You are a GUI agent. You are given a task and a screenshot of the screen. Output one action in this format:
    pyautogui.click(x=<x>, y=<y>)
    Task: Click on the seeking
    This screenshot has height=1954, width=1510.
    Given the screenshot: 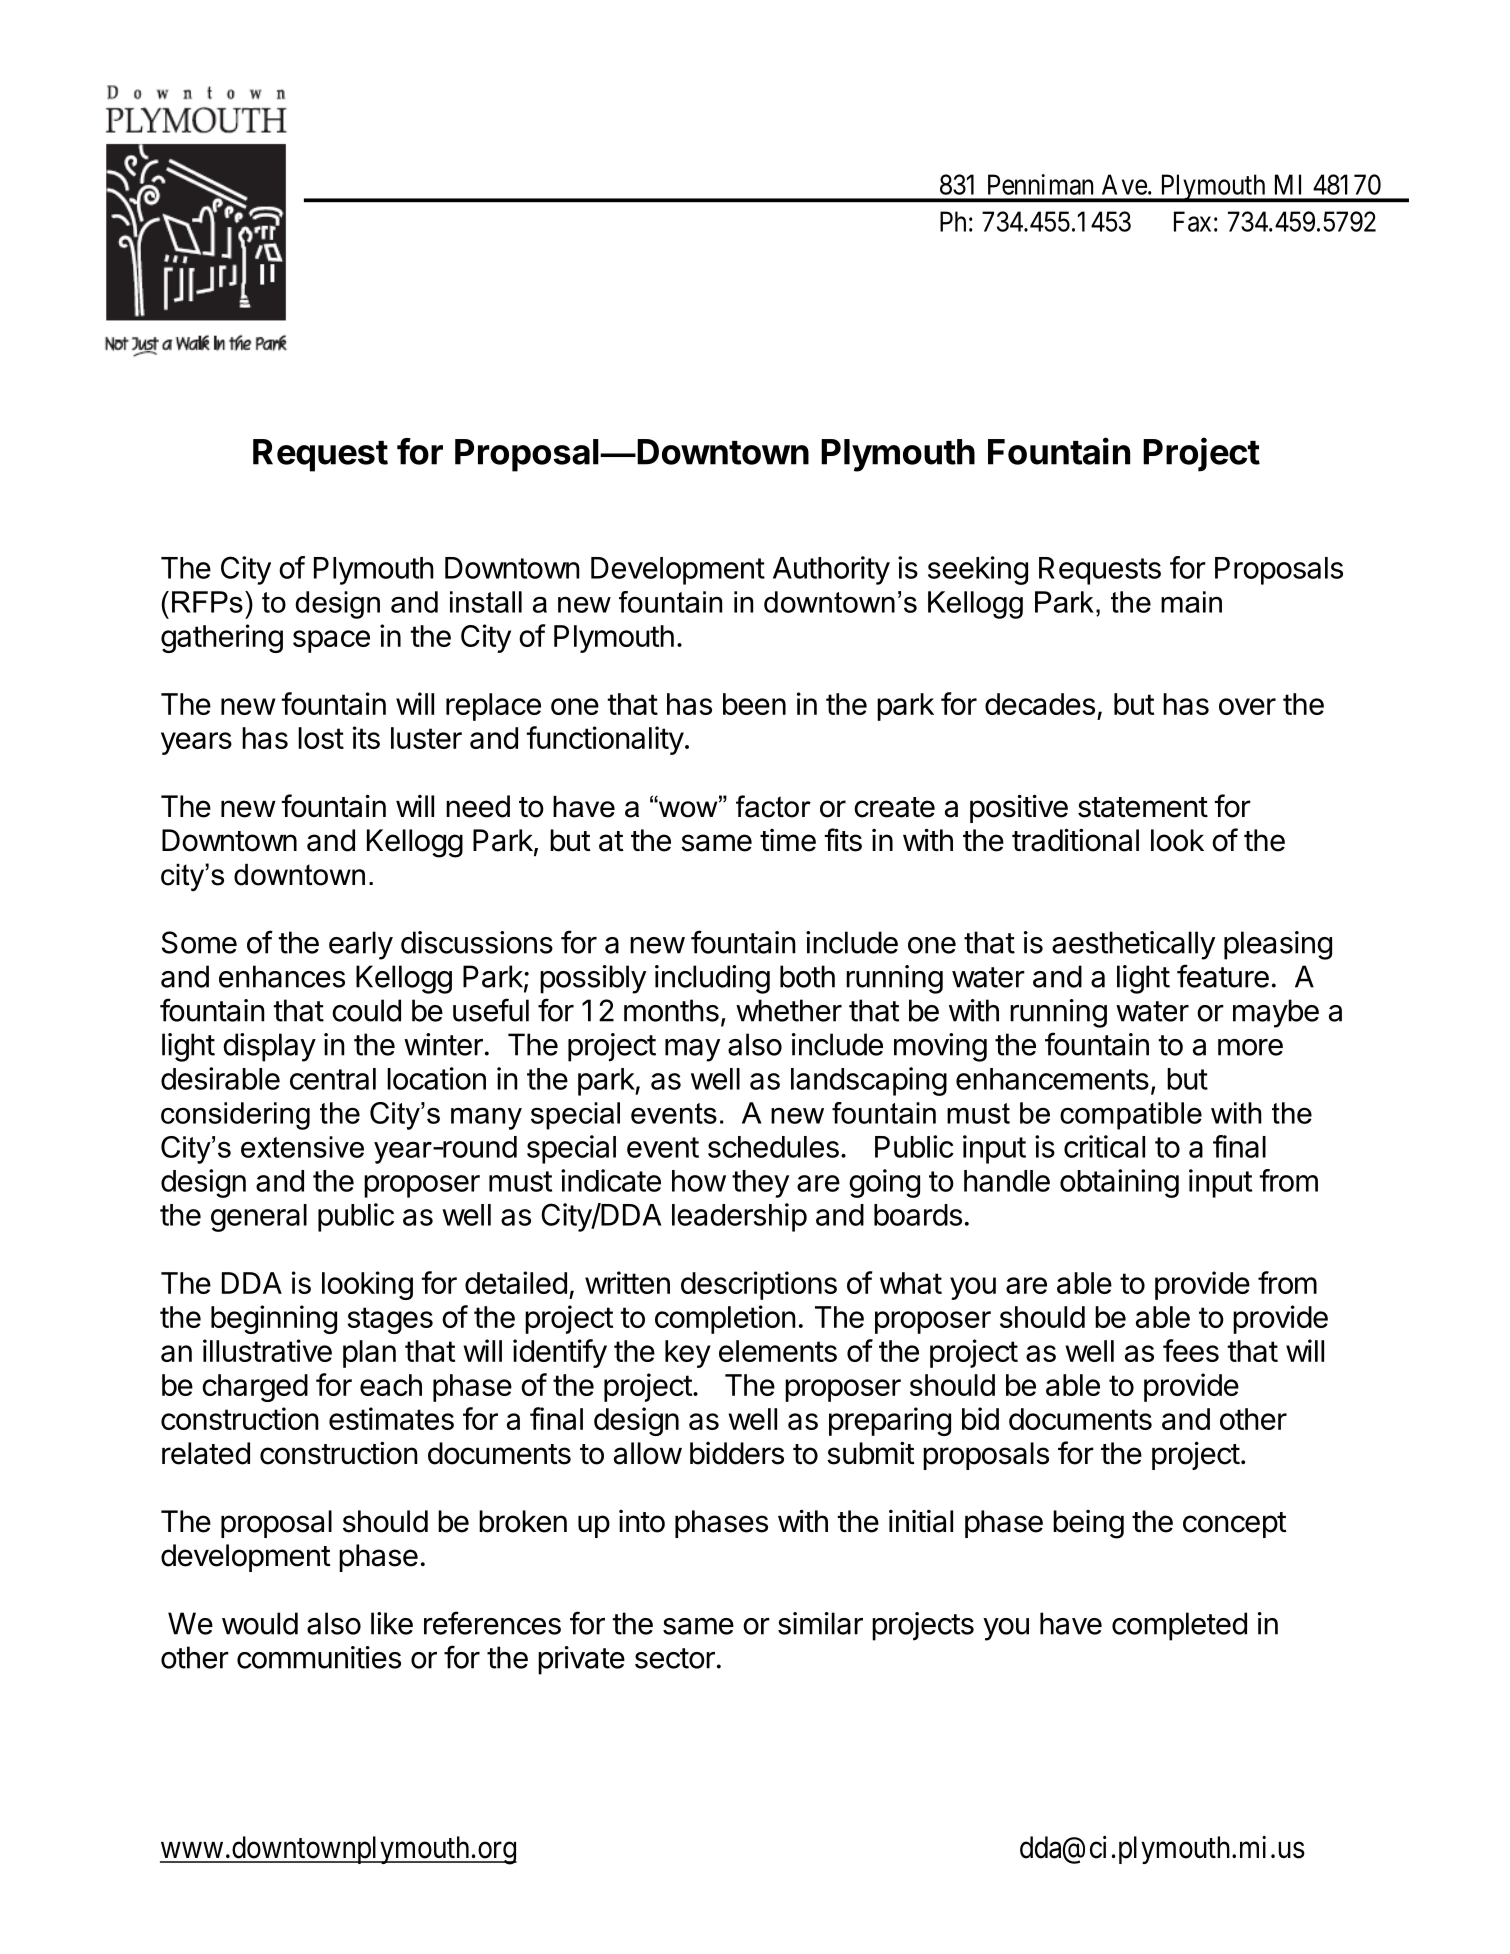 What is the action you would take?
    pyautogui.click(x=978, y=570)
